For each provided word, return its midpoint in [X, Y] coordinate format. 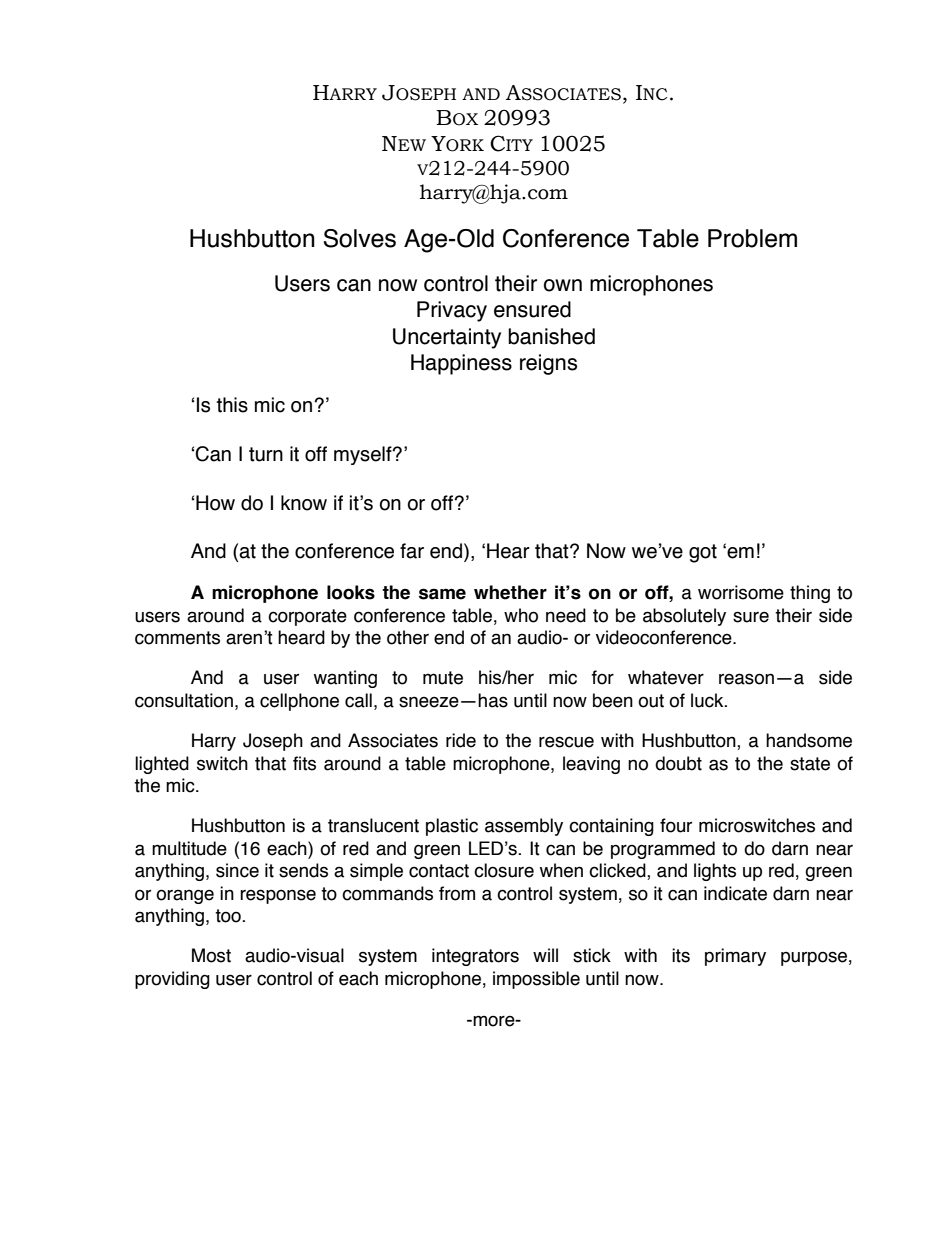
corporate [307, 617]
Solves [360, 238]
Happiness [461, 364]
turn [266, 454]
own [563, 285]
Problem [752, 238]
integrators [475, 957]
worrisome [741, 592]
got [703, 553]
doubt [678, 763]
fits [304, 763]
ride [461, 740]
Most [211, 955]
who [521, 615]
